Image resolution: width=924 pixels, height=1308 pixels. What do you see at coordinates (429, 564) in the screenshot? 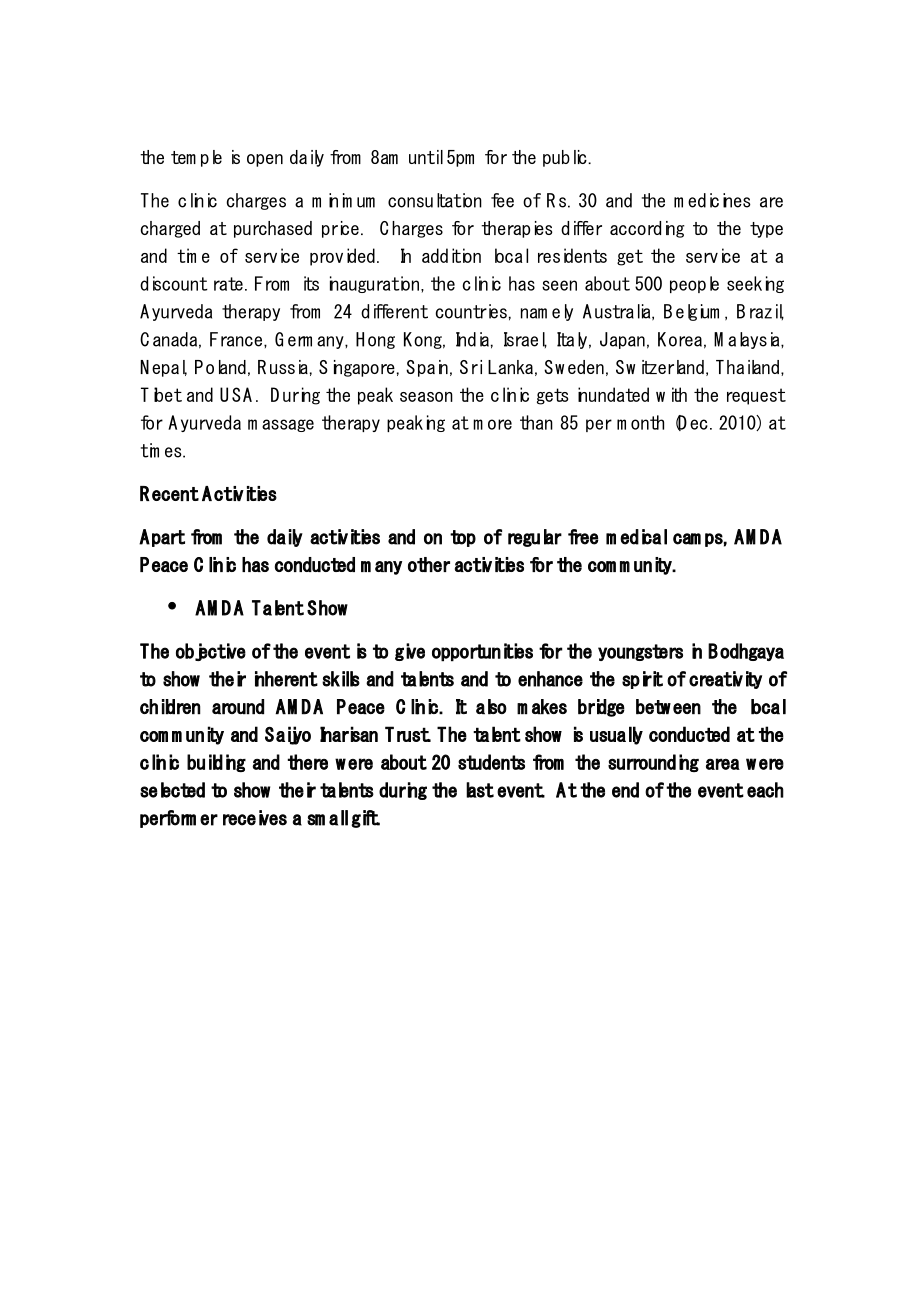
I see `other` at bounding box center [429, 564].
